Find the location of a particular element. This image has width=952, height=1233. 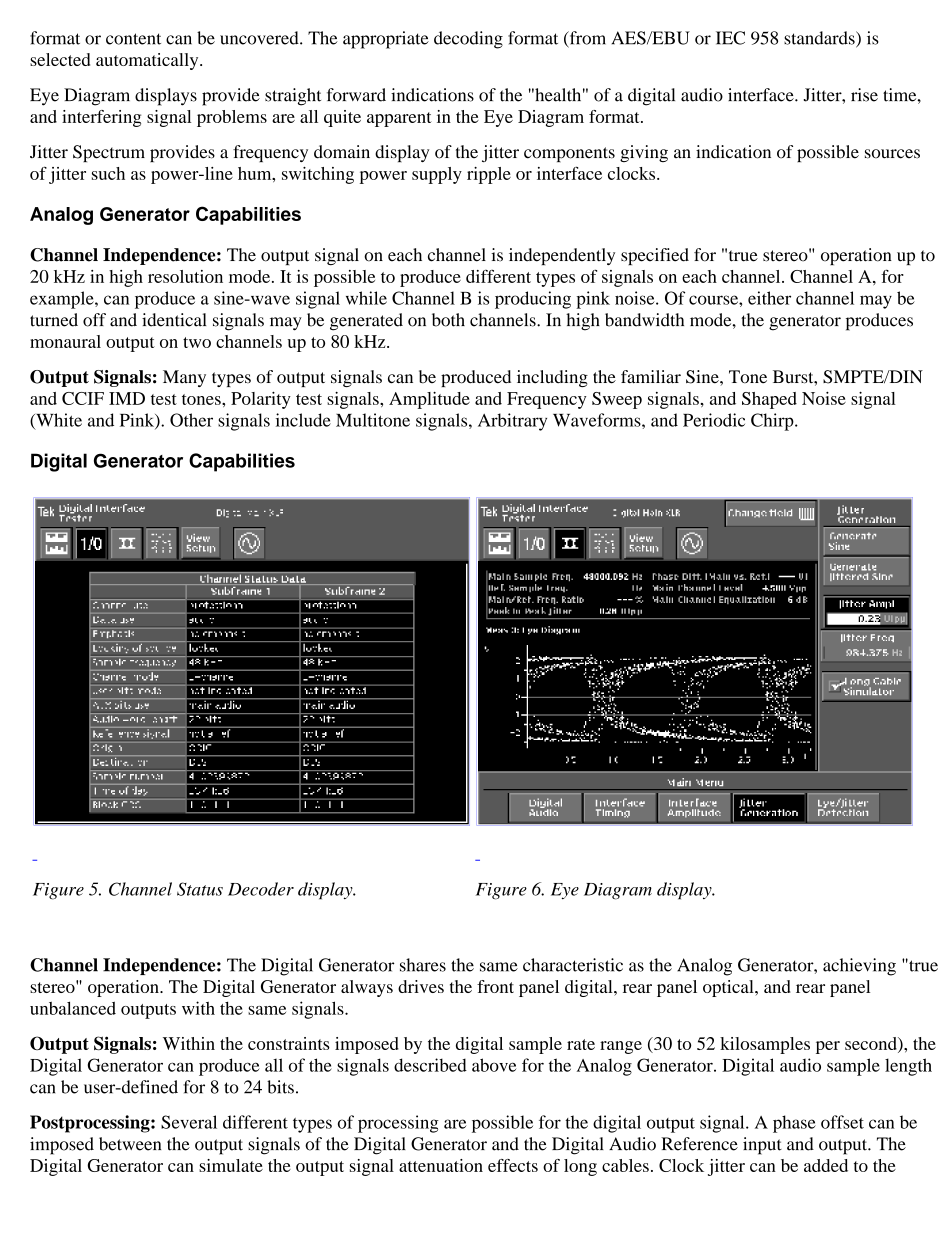

Other is located at coordinates (191, 420).
